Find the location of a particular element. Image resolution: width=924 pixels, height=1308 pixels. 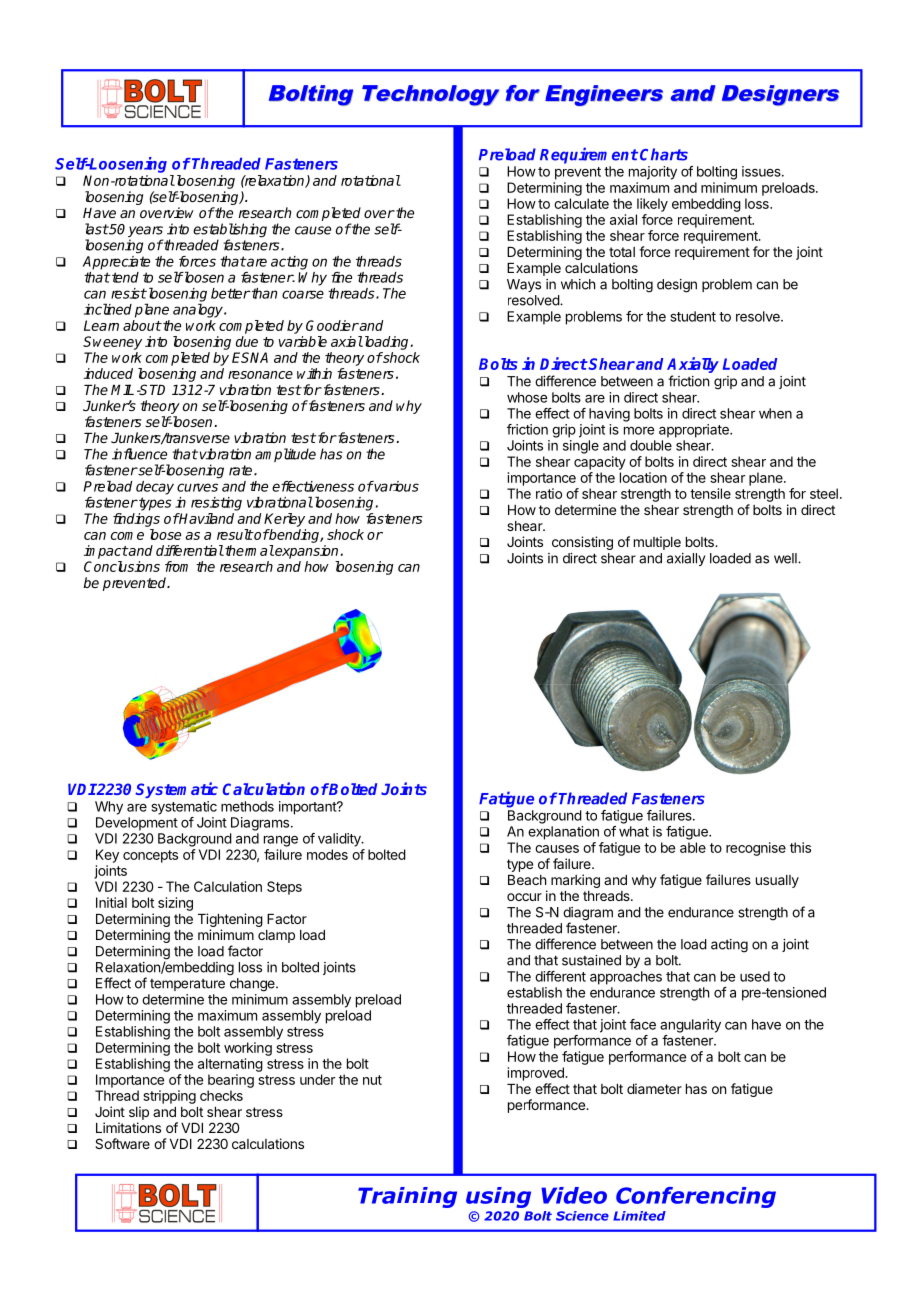

calculate is located at coordinates (581, 203).
